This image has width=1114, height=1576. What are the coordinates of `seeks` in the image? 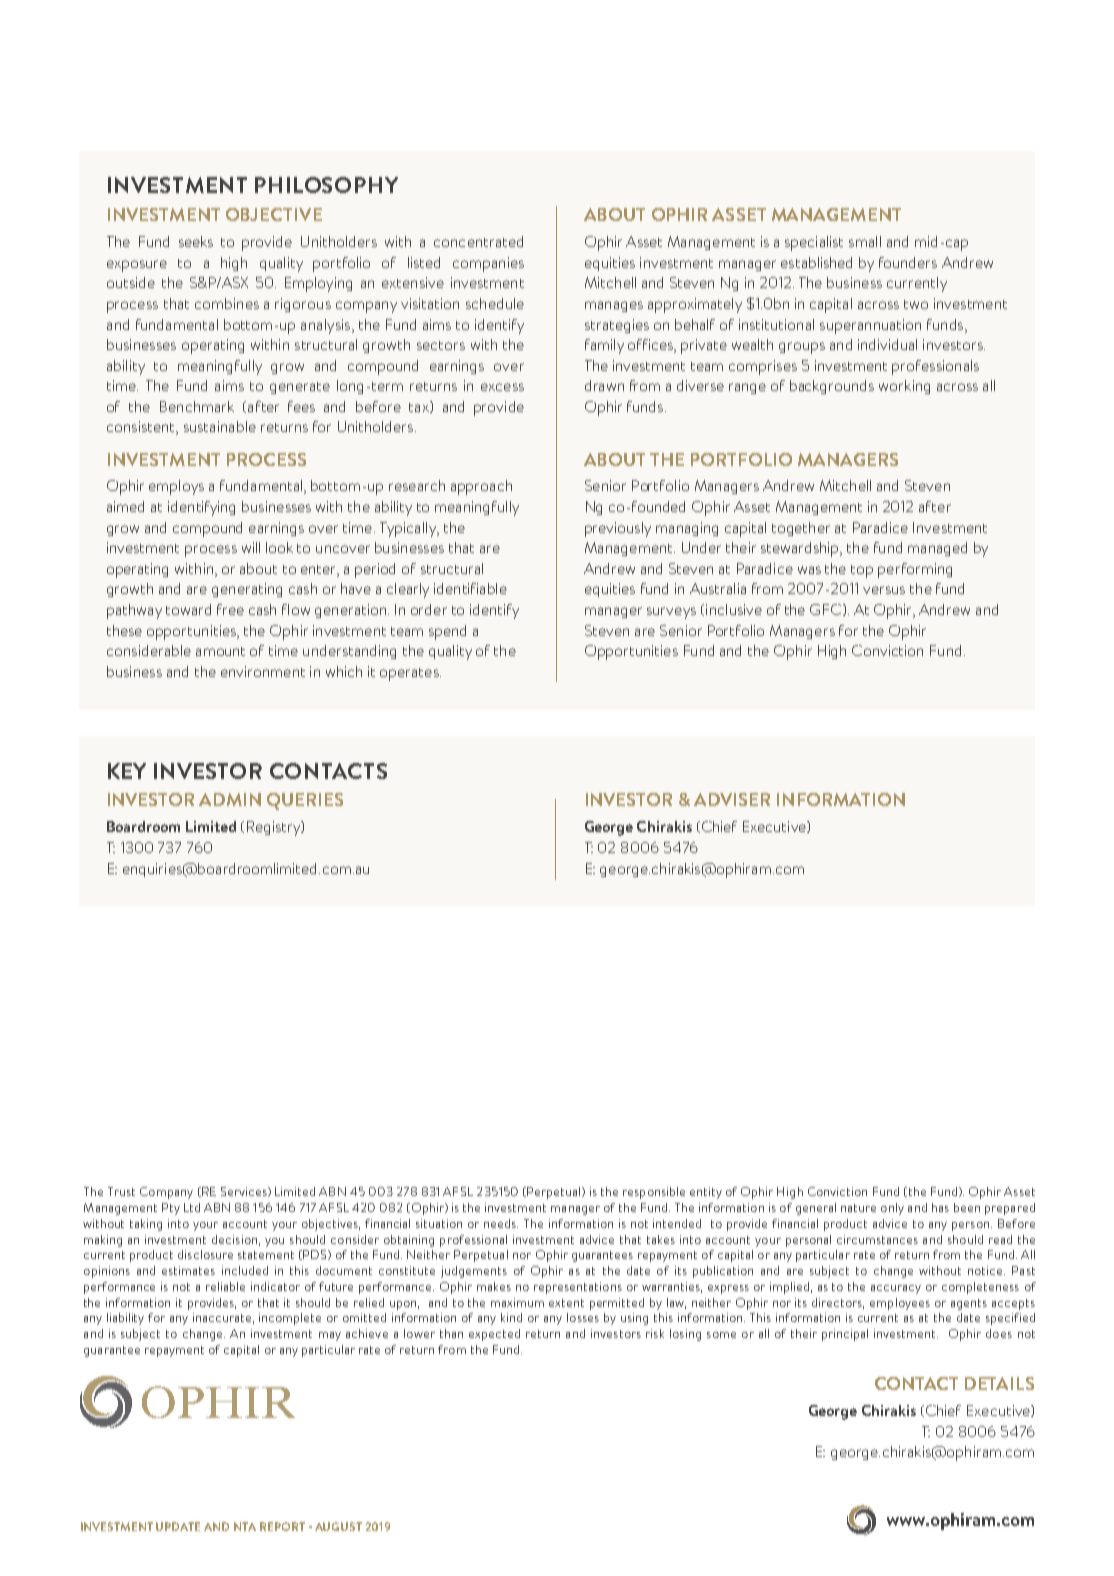 It's located at (196, 241).
